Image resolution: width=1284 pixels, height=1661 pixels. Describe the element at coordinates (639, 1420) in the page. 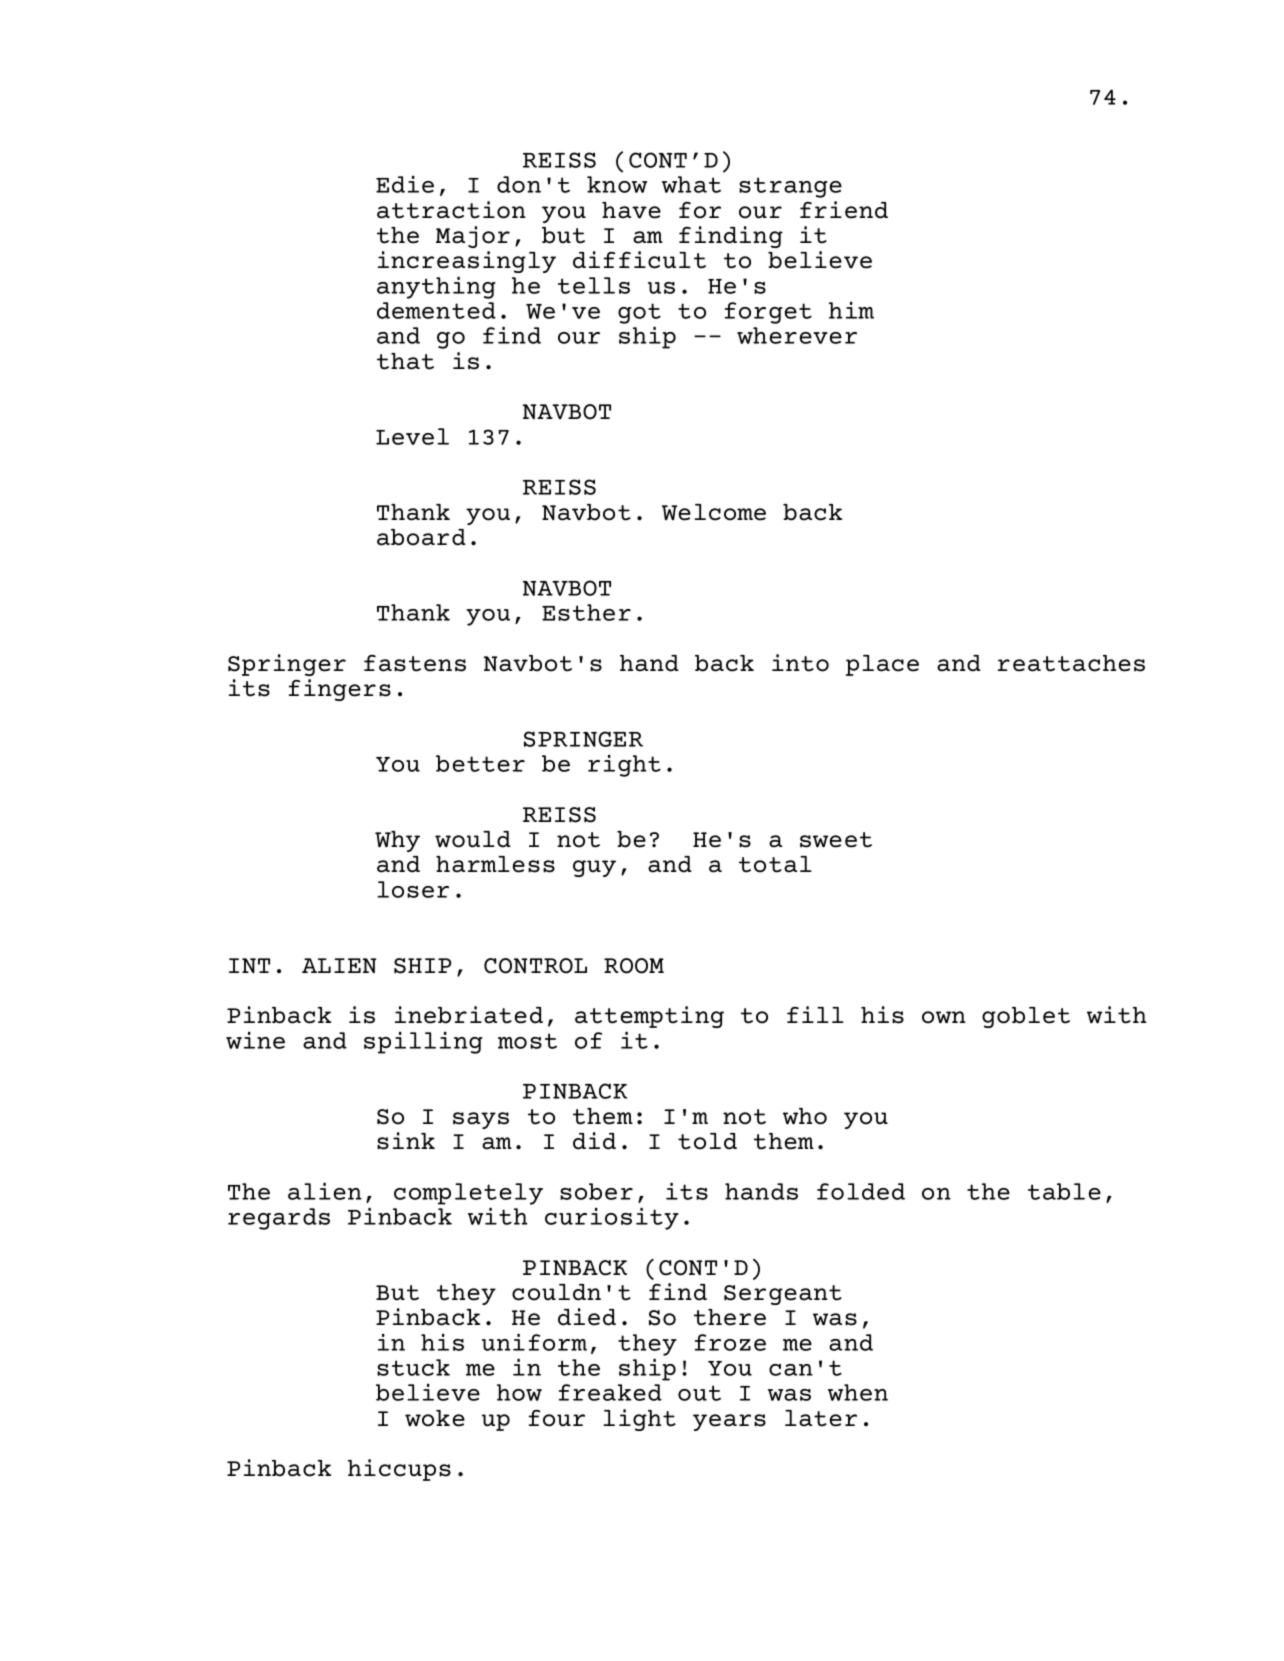

I see `light` at that location.
